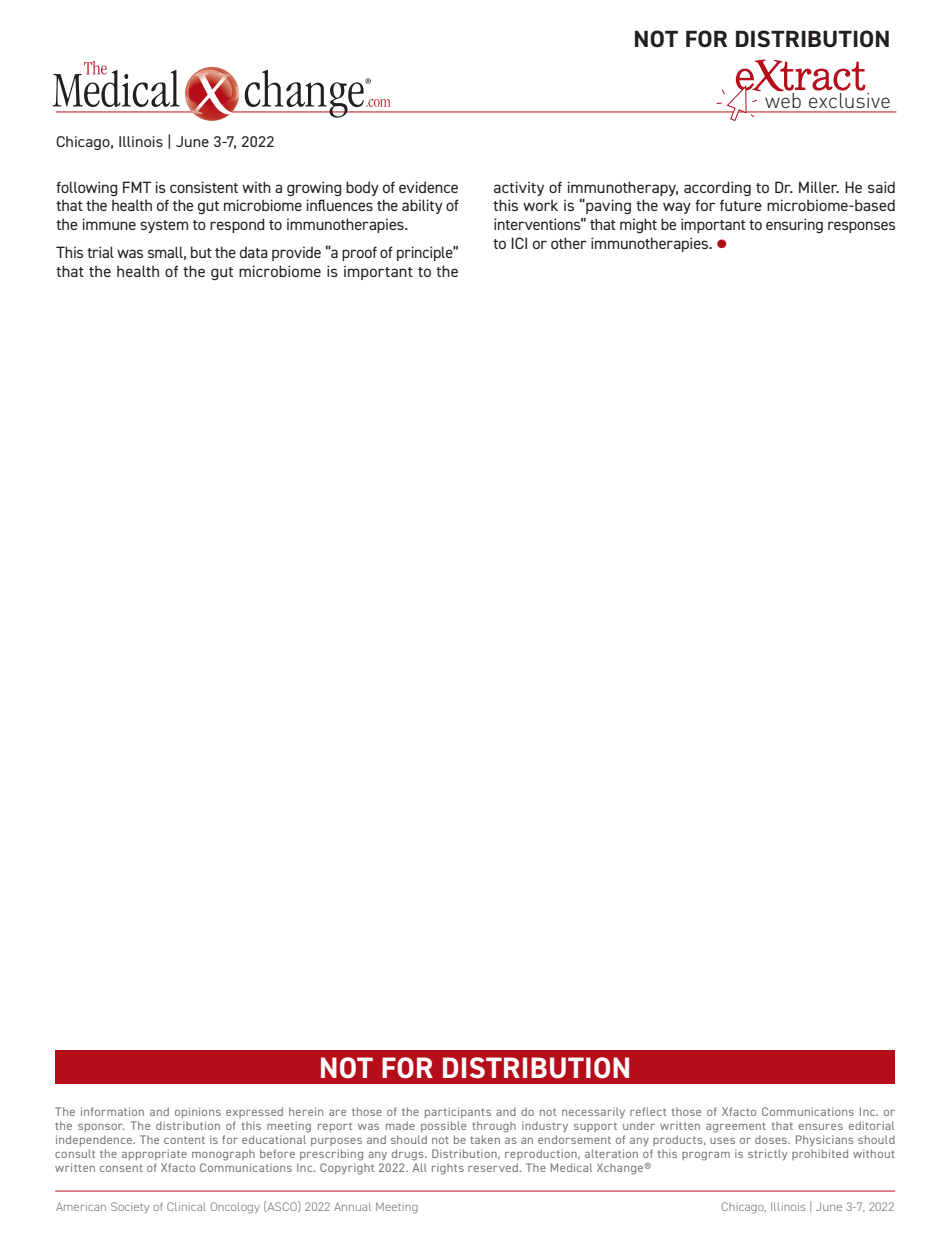 The width and height of the screenshot is (952, 1233). What do you see at coordinates (164, 226) in the screenshot?
I see `system` at bounding box center [164, 226].
